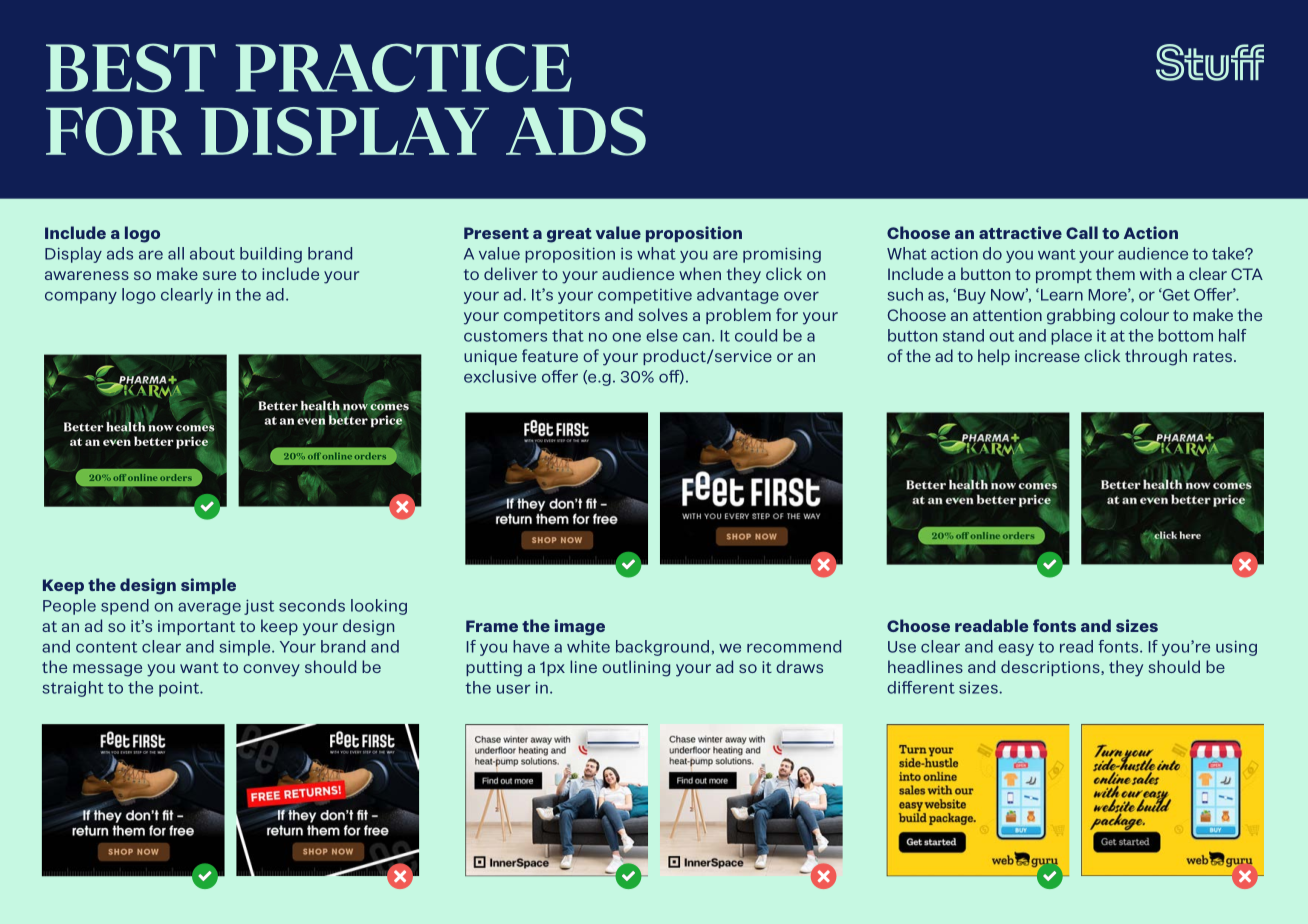  Describe the element at coordinates (569, 235) in the screenshot. I see `great` at that location.
